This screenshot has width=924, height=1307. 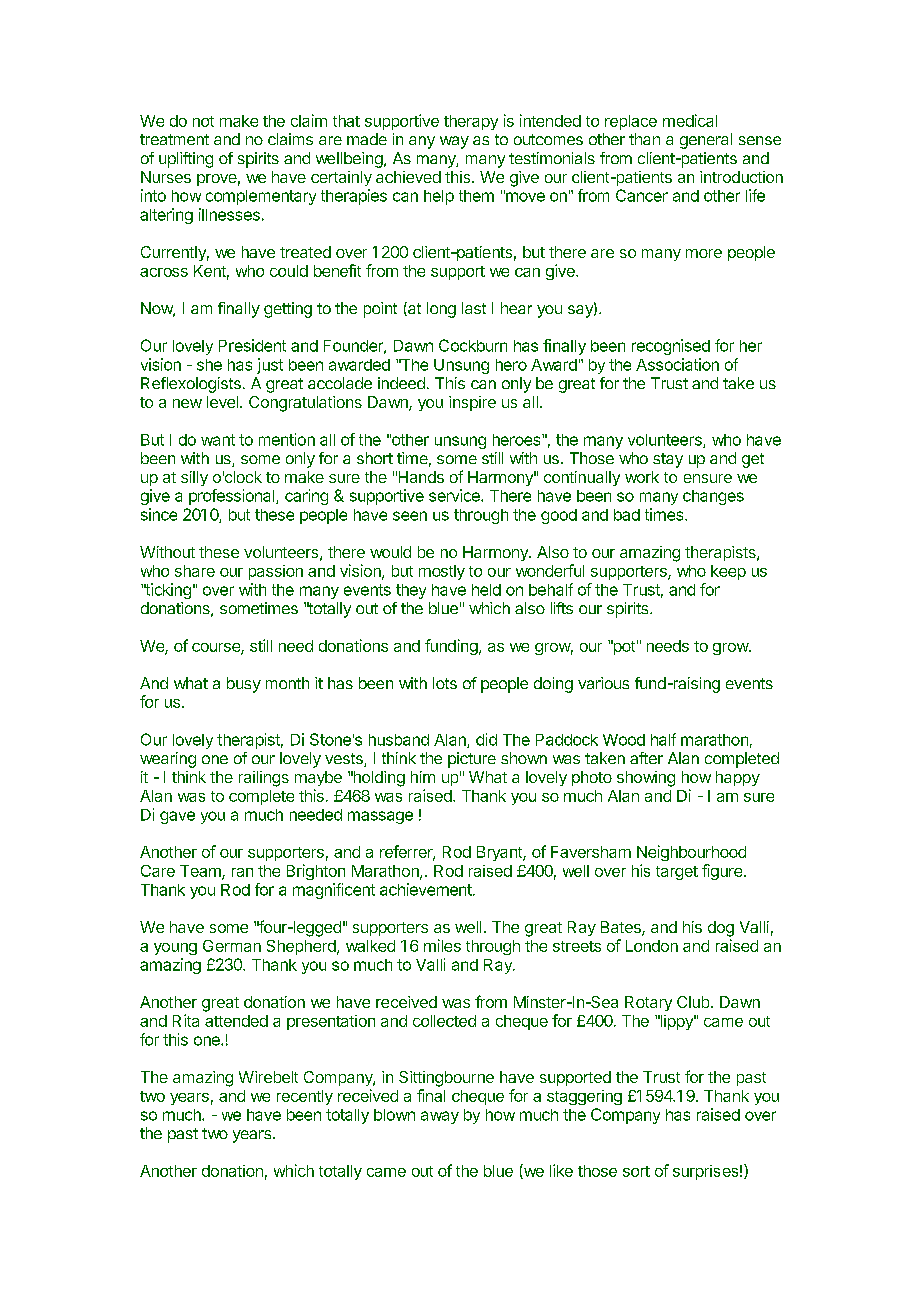 What do you see at coordinates (706, 141) in the screenshot?
I see `general` at bounding box center [706, 141].
